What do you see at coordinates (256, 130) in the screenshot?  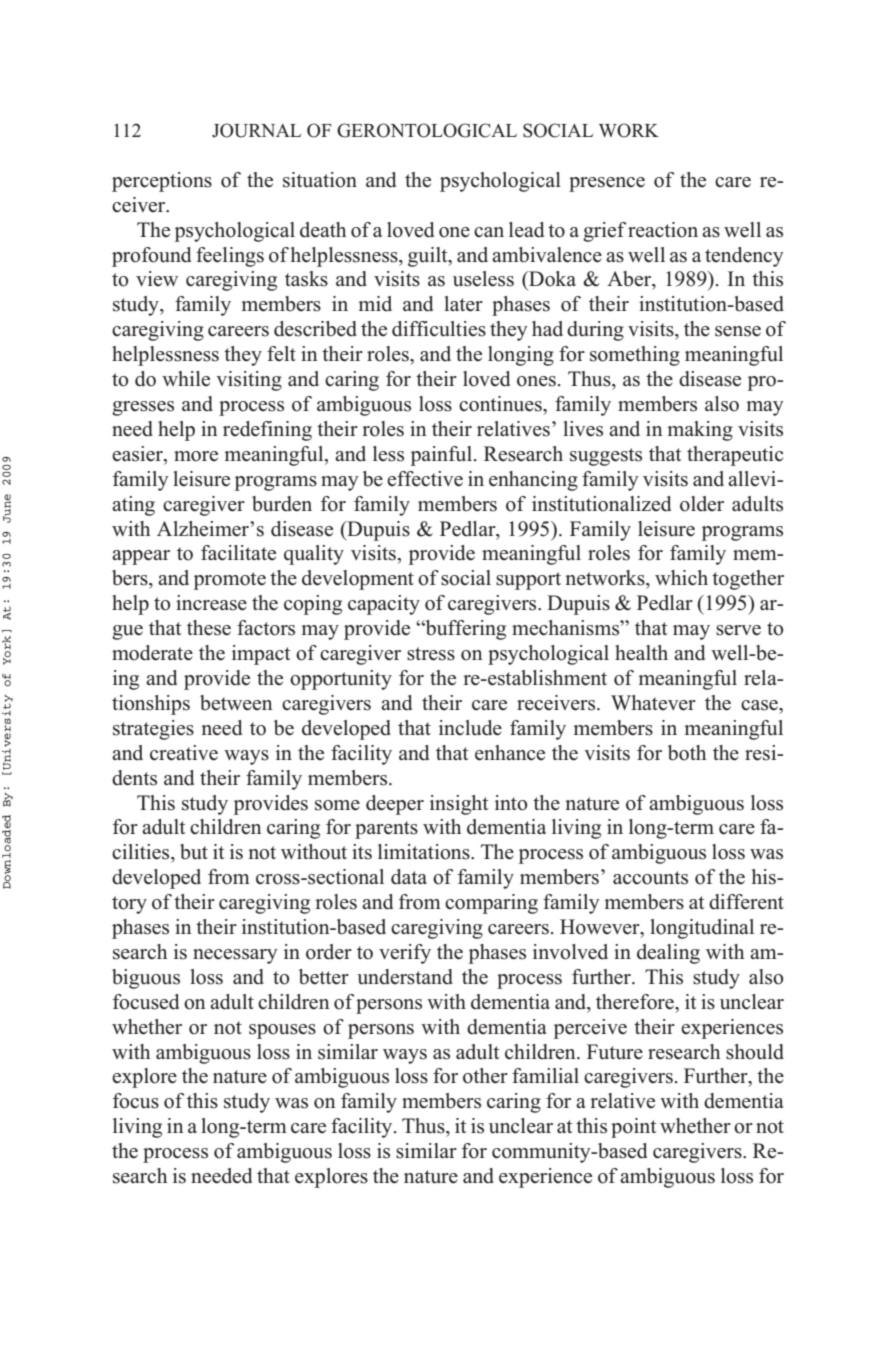 I see `JOURNAL` at bounding box center [256, 130].
